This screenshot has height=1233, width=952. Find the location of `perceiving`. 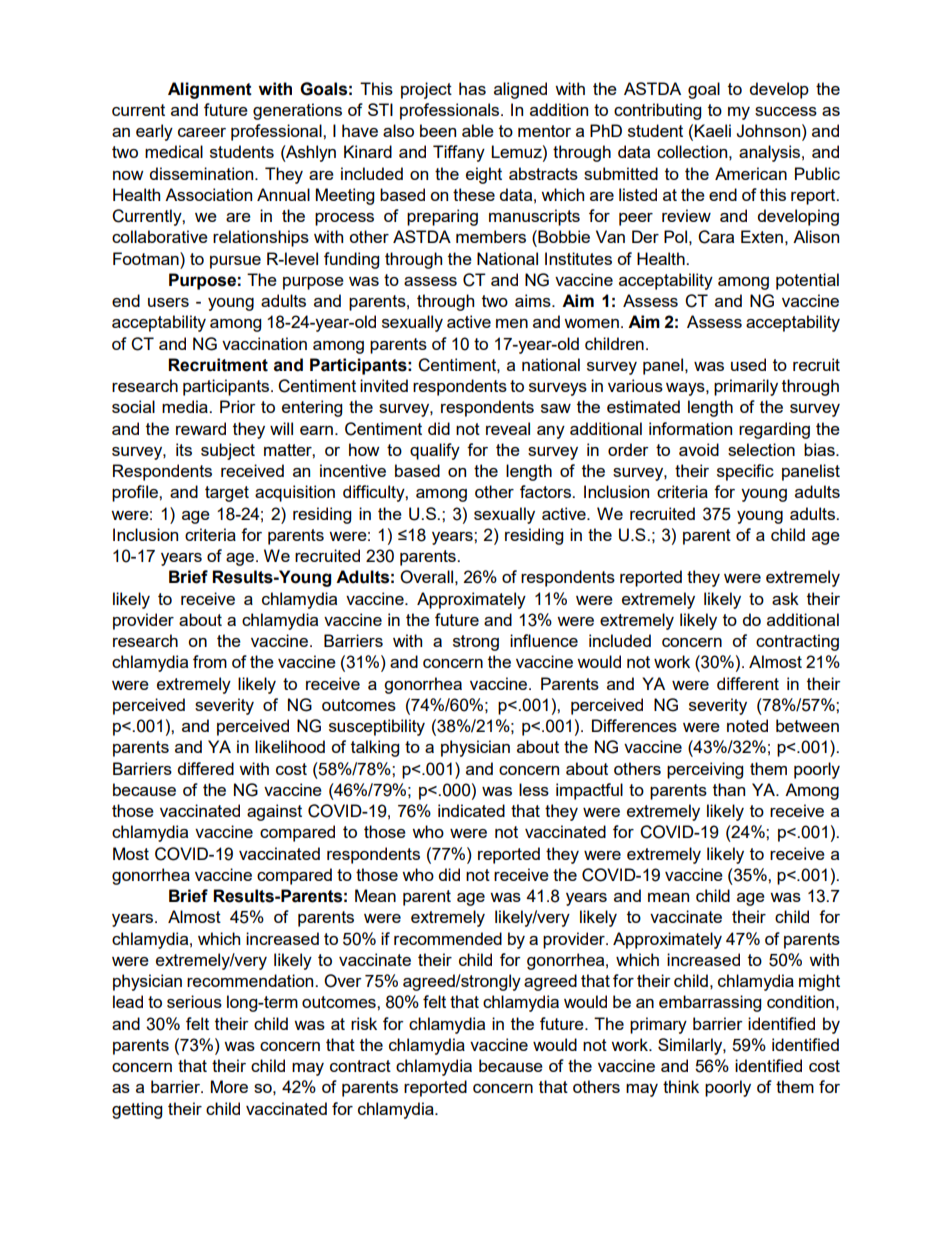

perceiving is located at coordinates (705, 770).
